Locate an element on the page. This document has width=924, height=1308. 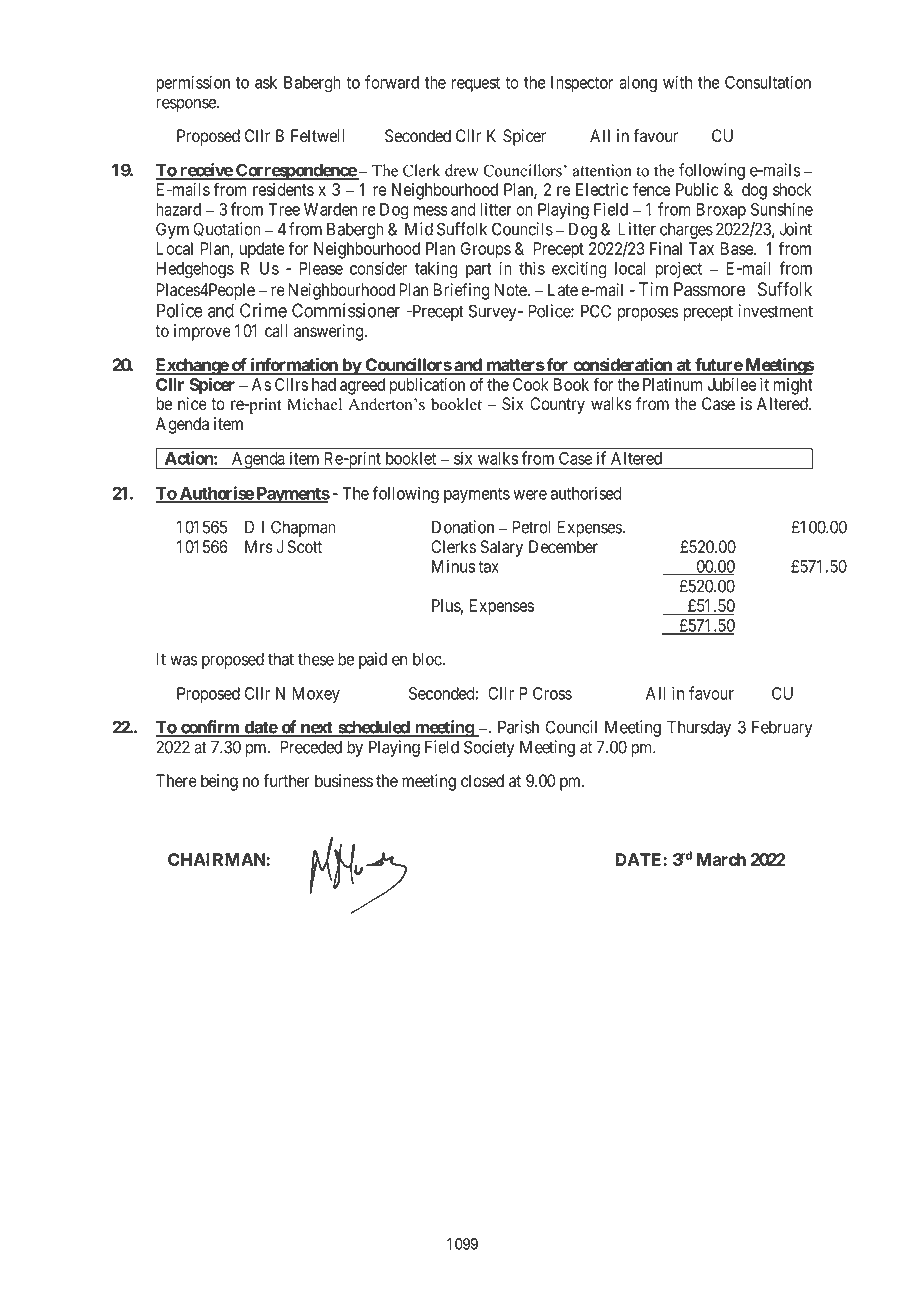
request is located at coordinates (476, 84).
